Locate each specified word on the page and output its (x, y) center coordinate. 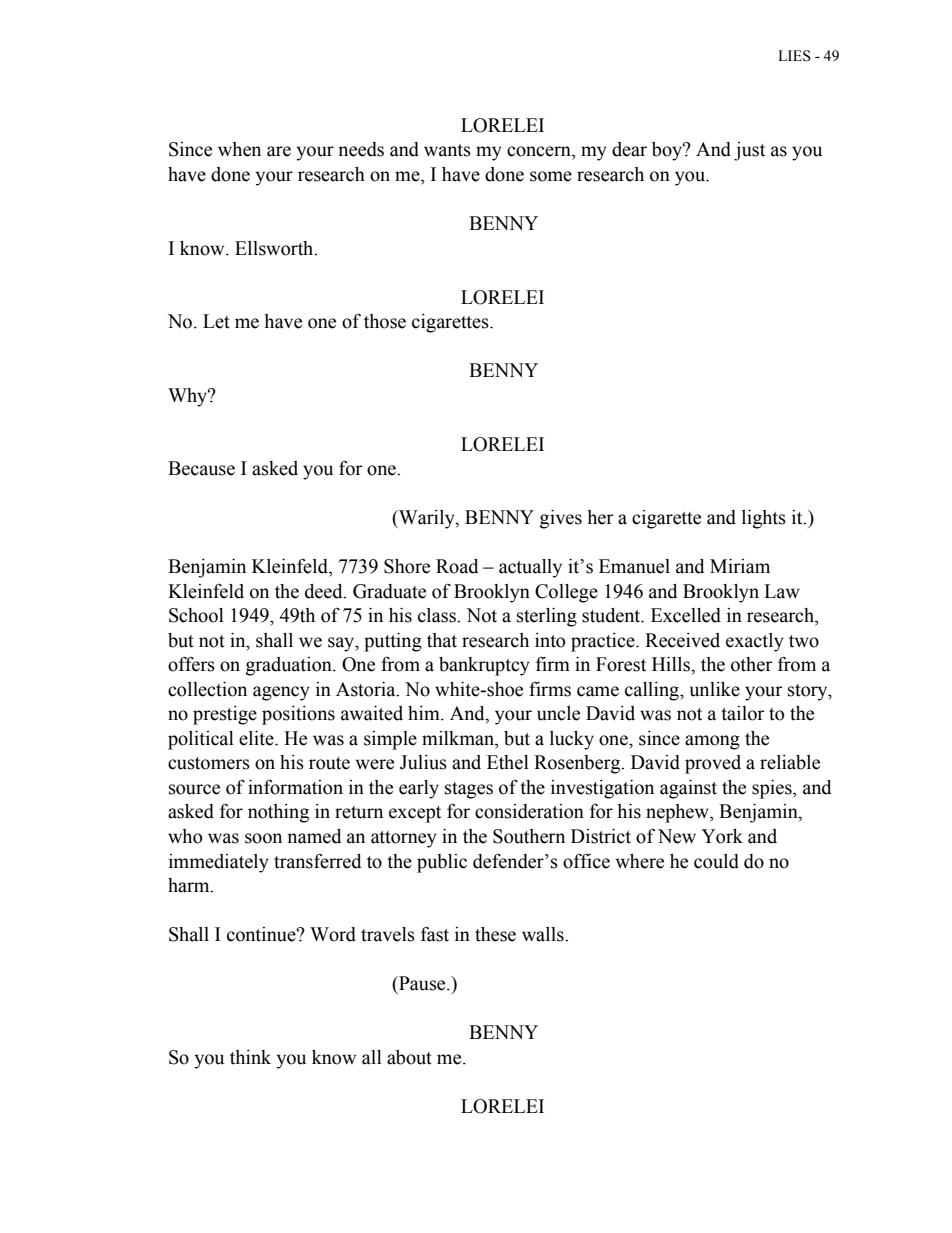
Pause (422, 983)
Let (216, 321)
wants (447, 150)
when (239, 149)
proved (713, 764)
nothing (278, 813)
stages (469, 790)
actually (530, 568)
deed (325, 591)
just (749, 151)
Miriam (740, 566)
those (385, 321)
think (250, 1057)
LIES (794, 56)
